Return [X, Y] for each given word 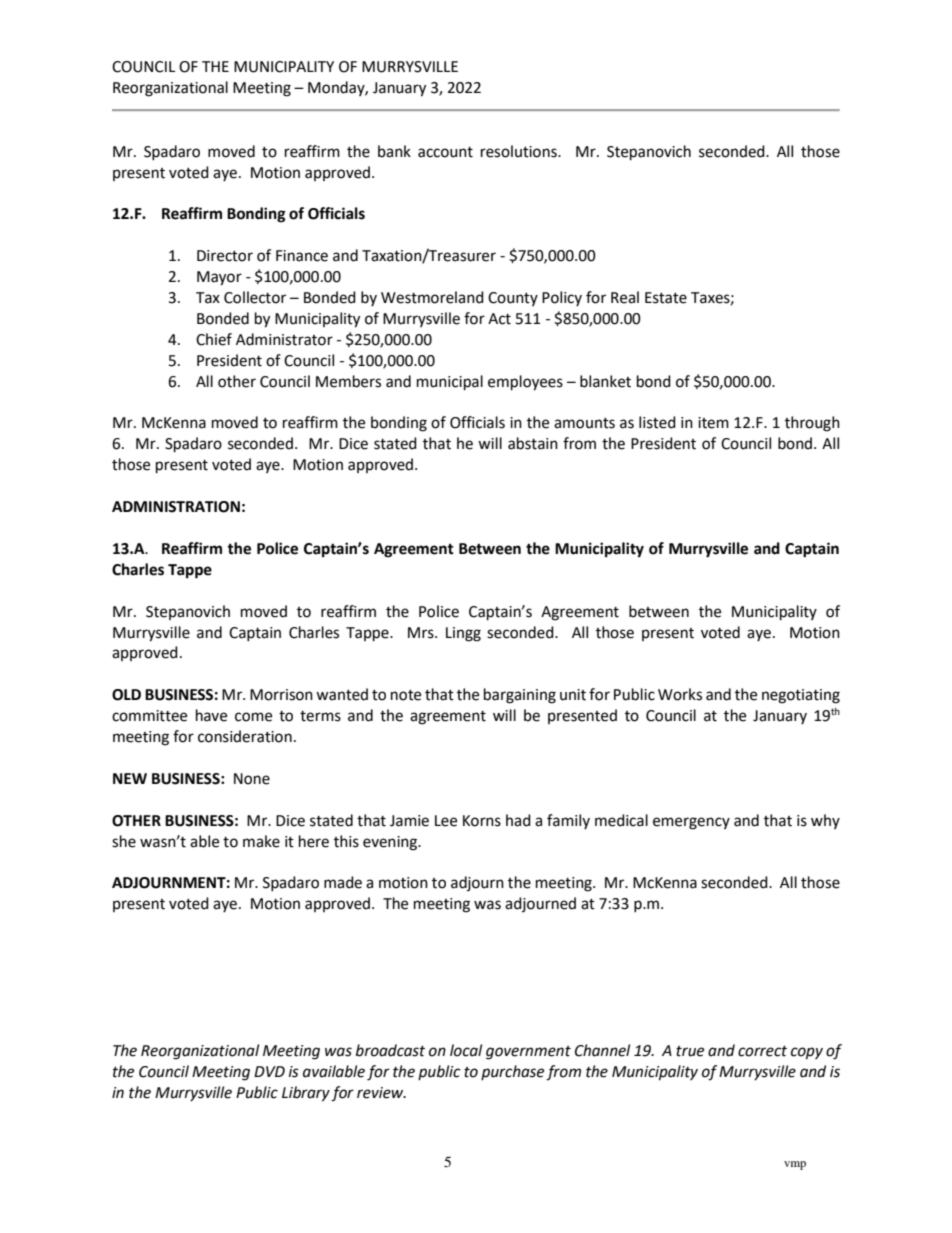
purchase [512, 1072]
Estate [666, 298]
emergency [691, 823]
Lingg [463, 634]
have [211, 715]
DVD [269, 1071]
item [713, 423]
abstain [533, 443]
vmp [795, 1165]
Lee [446, 821]
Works [680, 694]
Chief [214, 339]
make [261, 841]
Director [225, 256]
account [445, 152]
